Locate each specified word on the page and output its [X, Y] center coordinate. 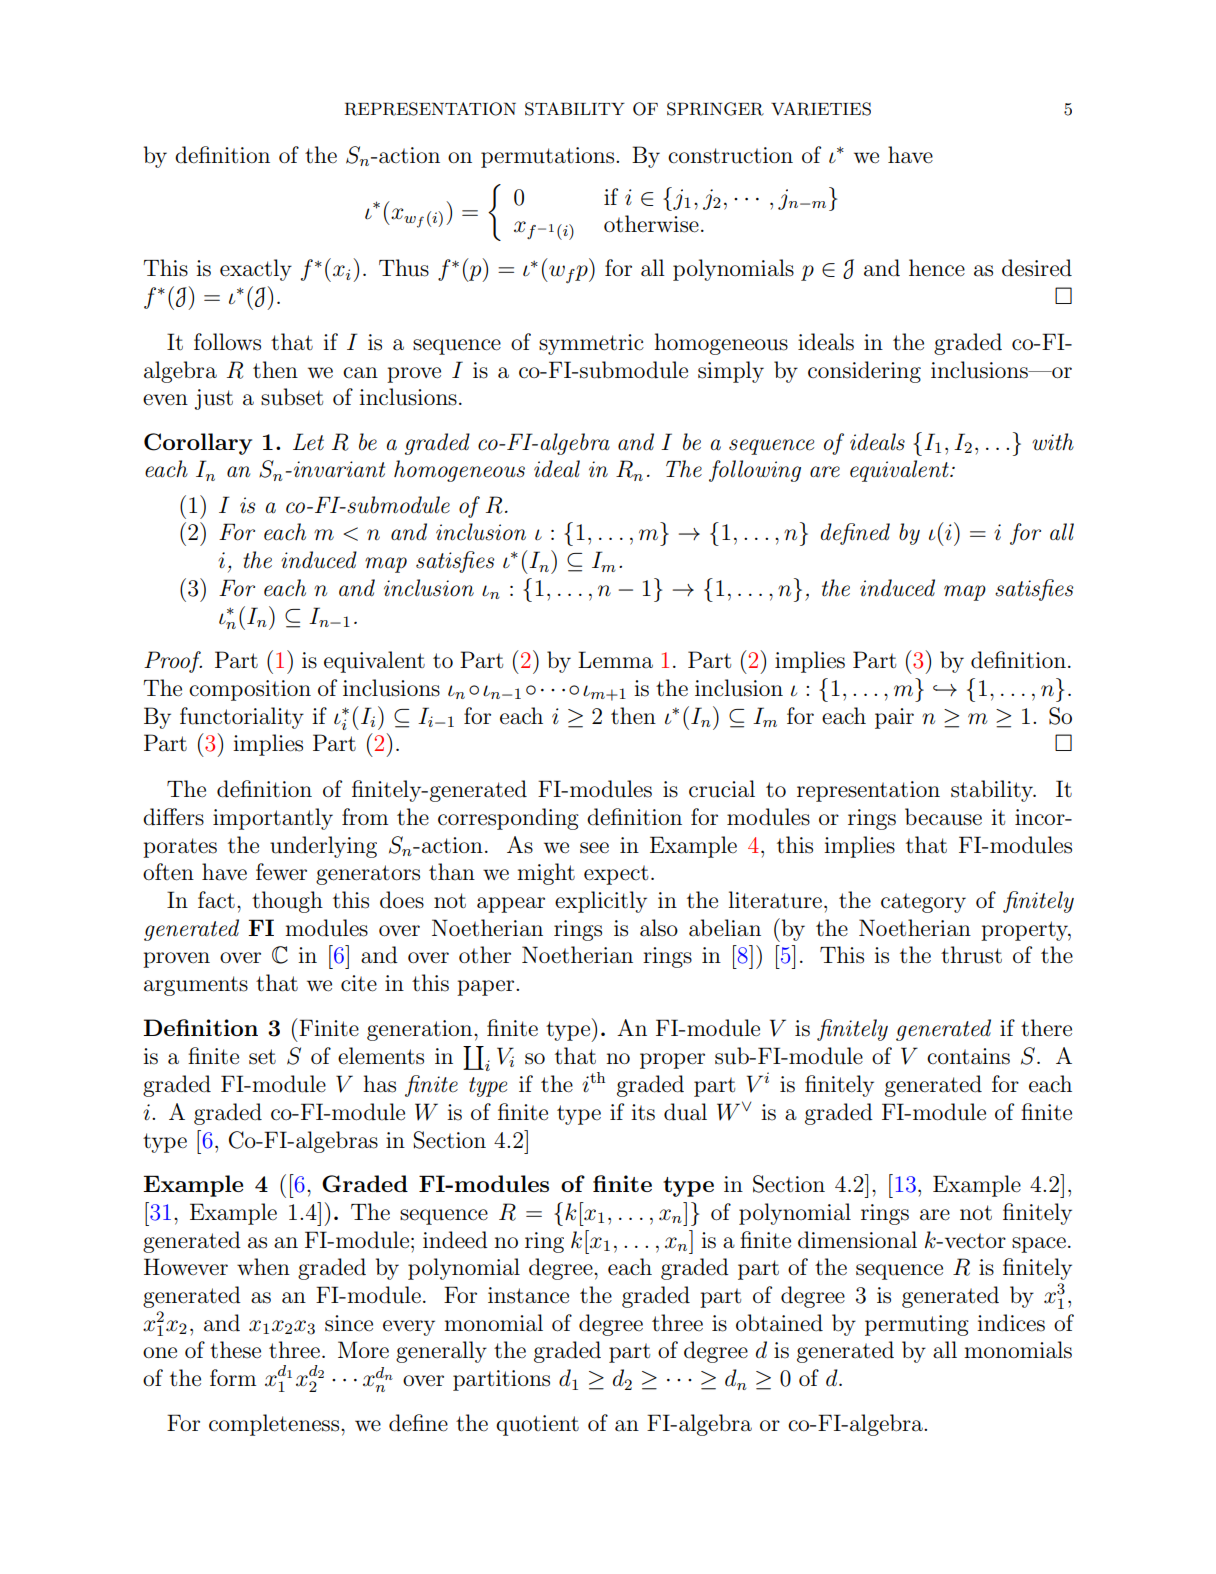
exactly [256, 270]
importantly [273, 819]
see [594, 848]
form [233, 1378]
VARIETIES [821, 109]
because [943, 817]
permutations [549, 157]
